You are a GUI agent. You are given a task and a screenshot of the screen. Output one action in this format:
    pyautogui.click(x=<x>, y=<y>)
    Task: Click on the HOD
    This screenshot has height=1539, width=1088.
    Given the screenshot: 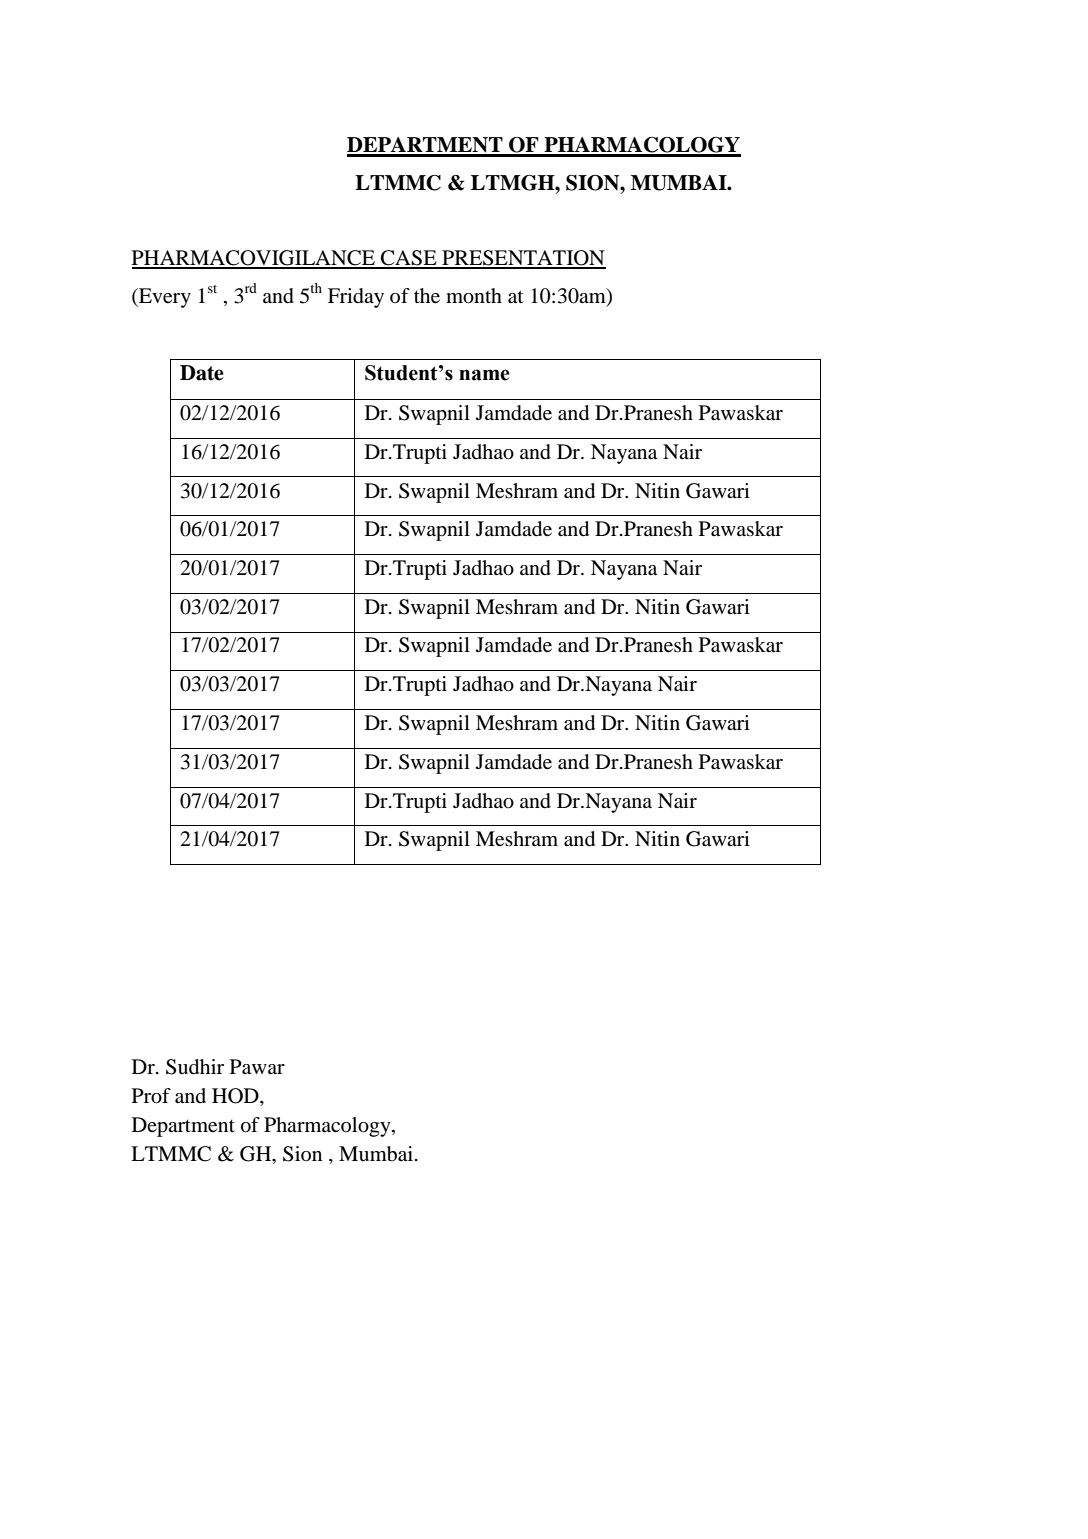 What is the action you would take?
    pyautogui.click(x=236, y=1097)
